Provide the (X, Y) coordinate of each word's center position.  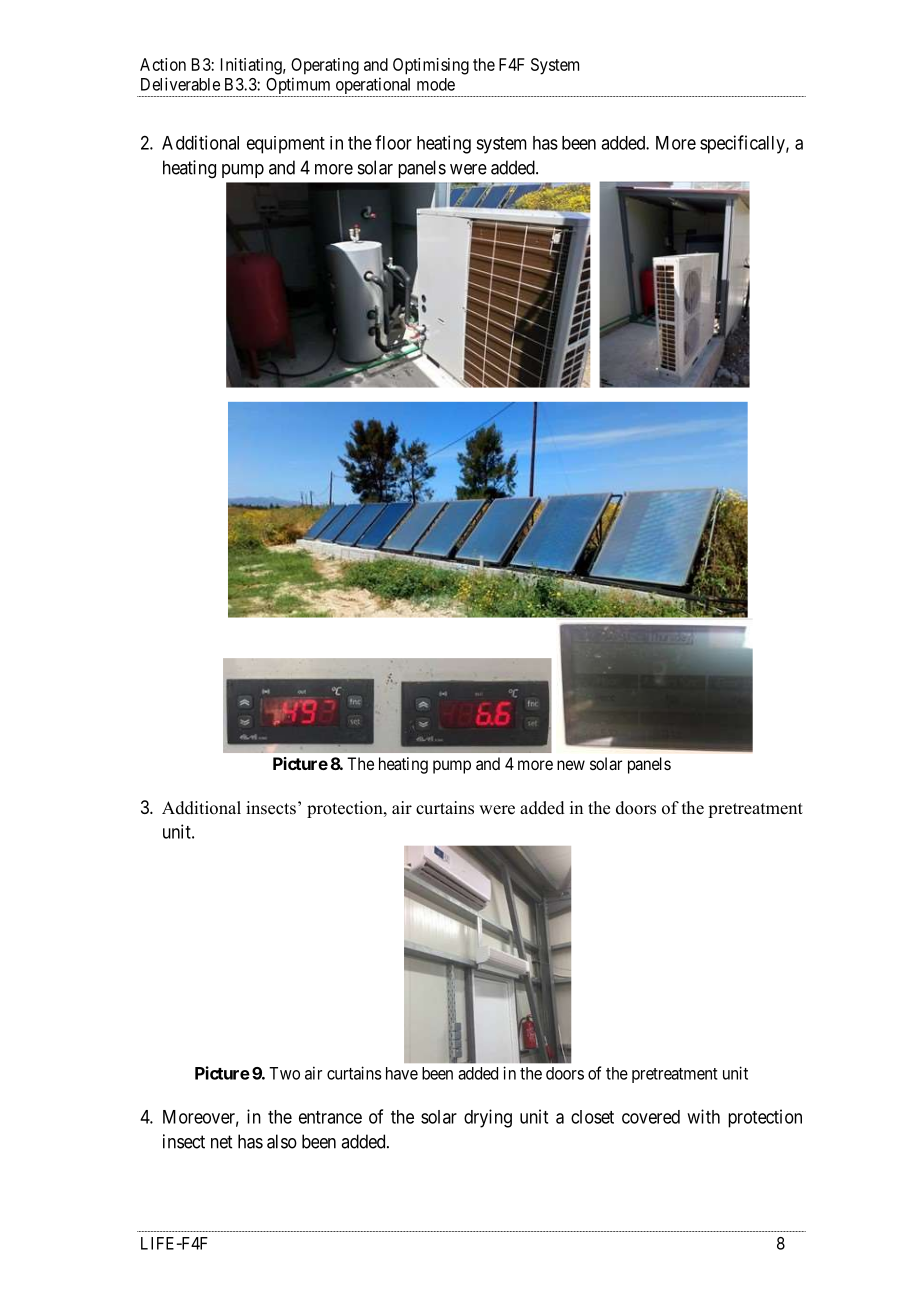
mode (436, 84)
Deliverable (180, 84)
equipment (286, 145)
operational (373, 87)
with (703, 1116)
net (221, 1142)
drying (488, 1118)
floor (393, 142)
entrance (330, 1117)
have (402, 1073)
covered (651, 1117)
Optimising (431, 66)
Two (284, 1073)
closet (592, 1117)
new (571, 765)
